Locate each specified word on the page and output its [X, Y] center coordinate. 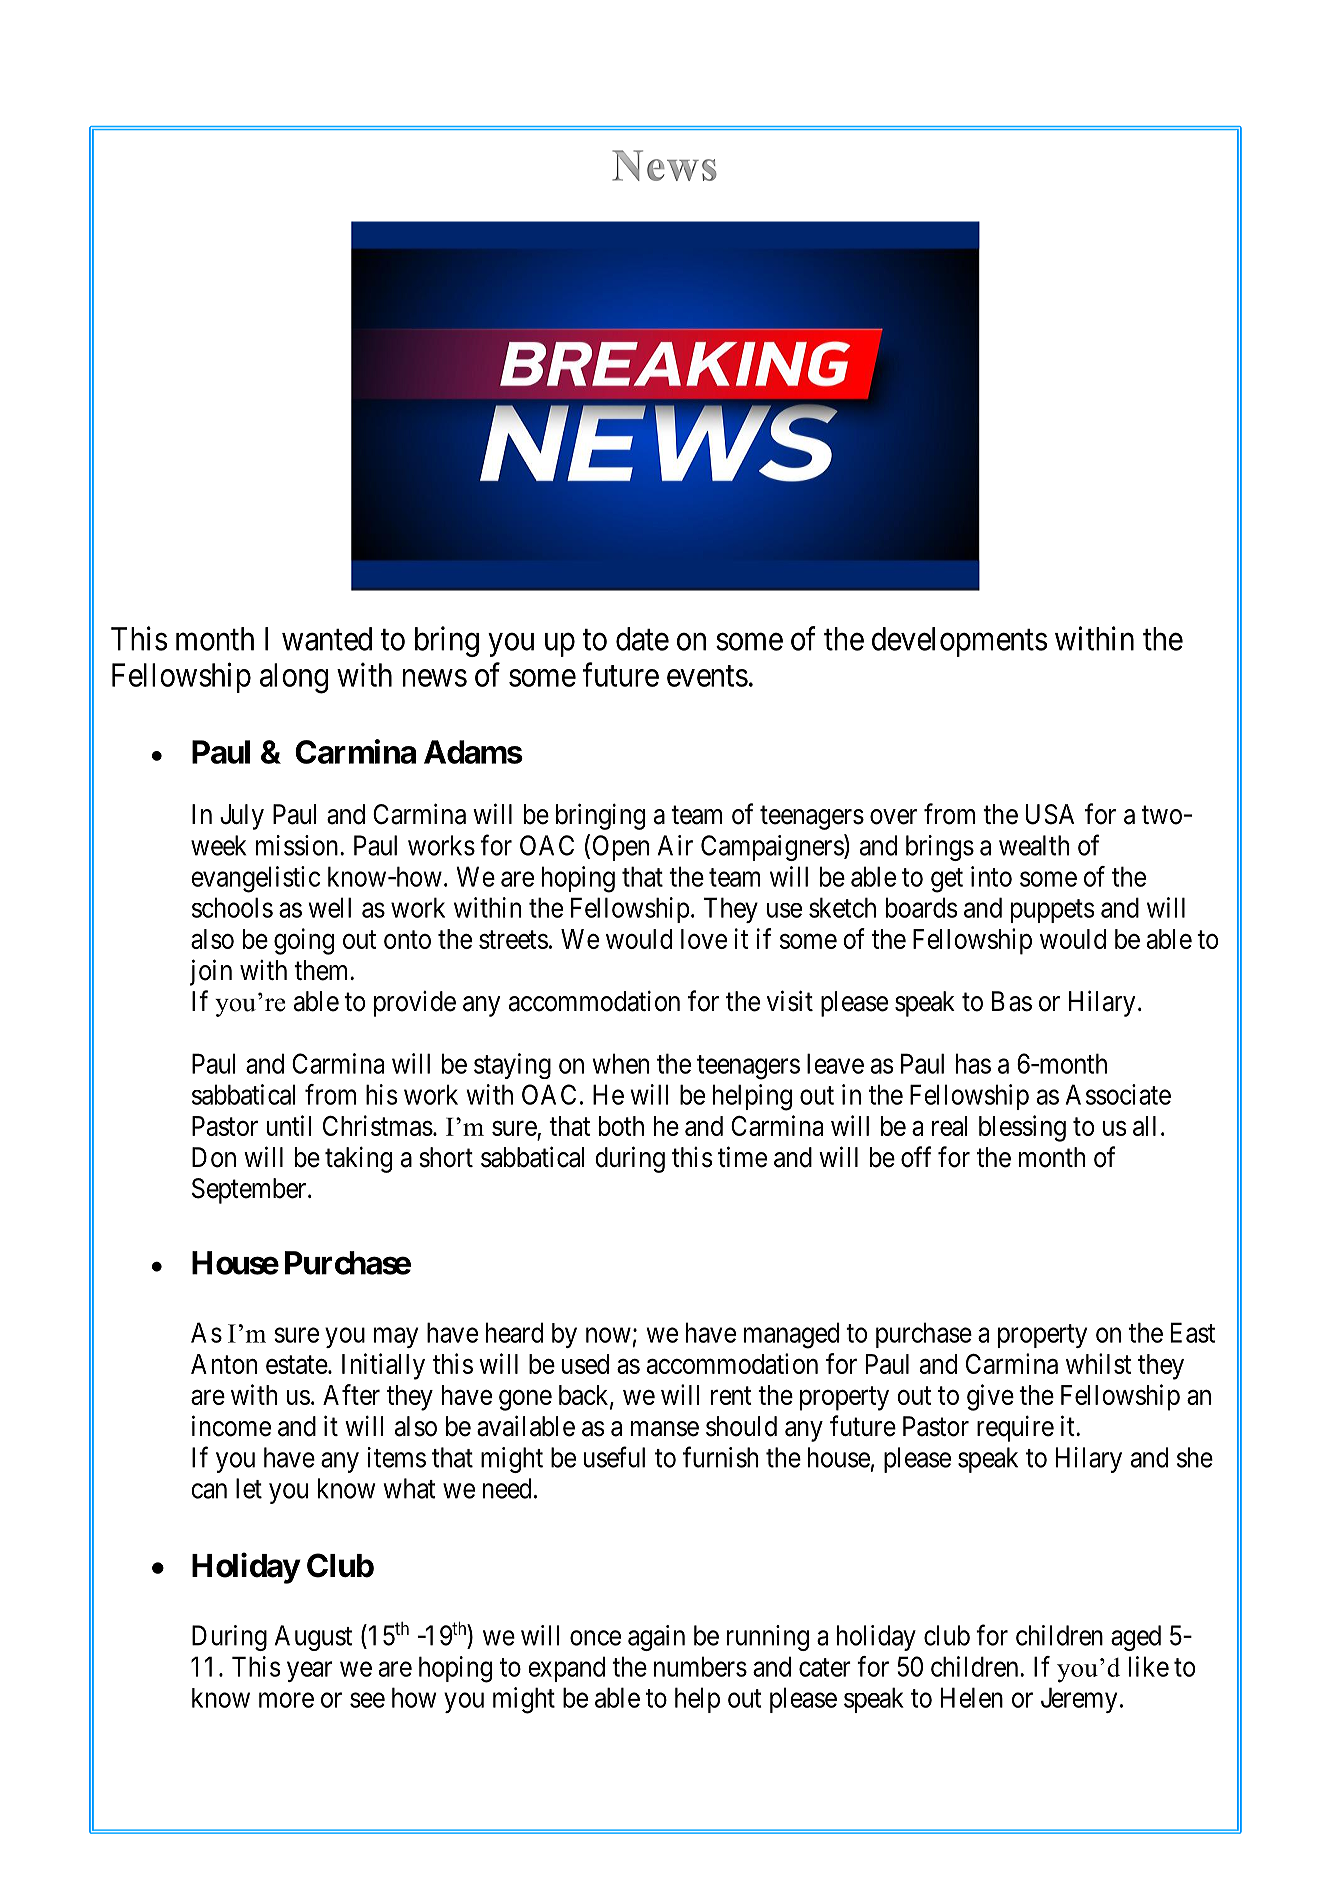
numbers [700, 1666]
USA [1050, 814]
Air [675, 845]
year [309, 1671]
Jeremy [1079, 1700]
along [294, 678]
